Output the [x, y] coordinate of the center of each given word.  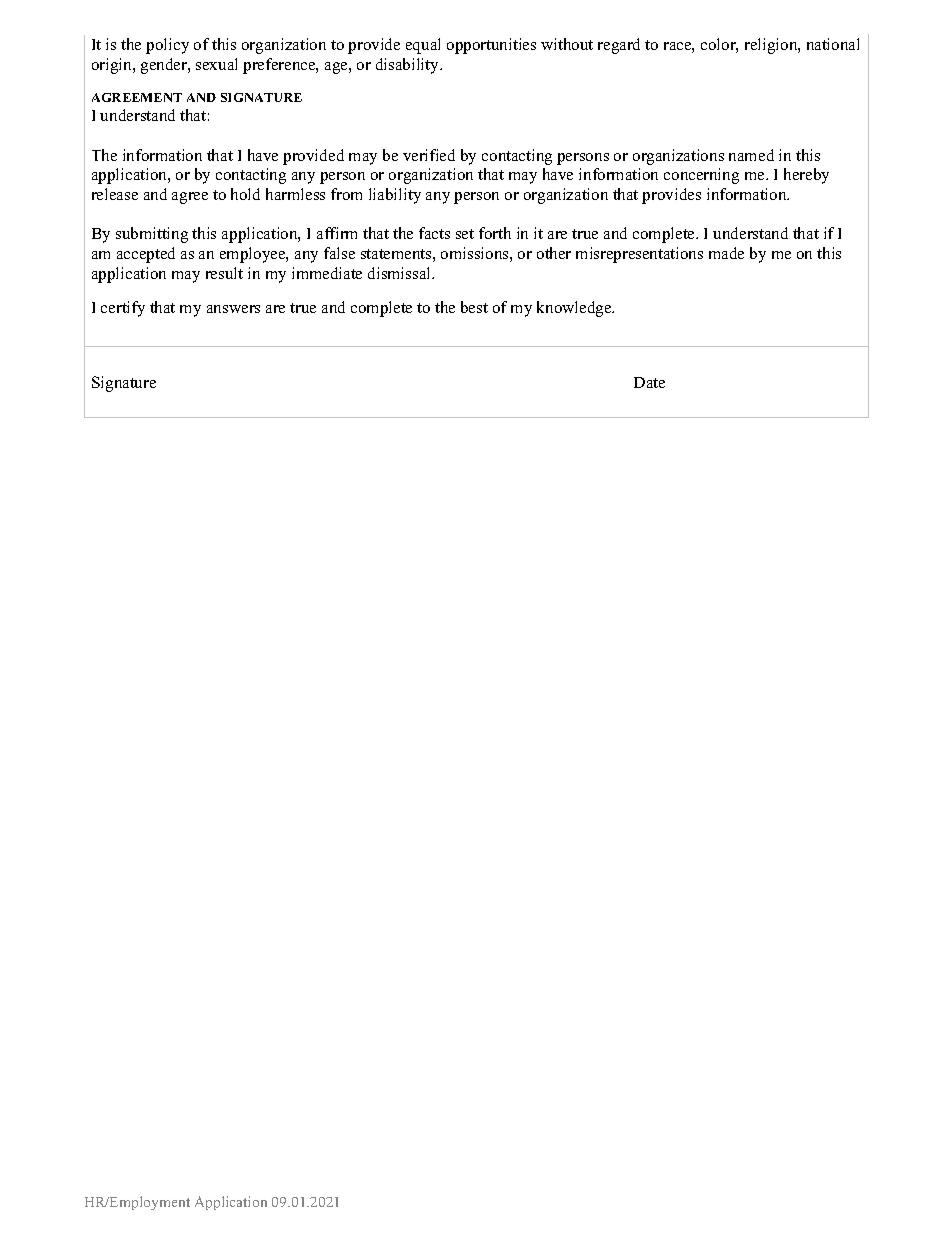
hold [245, 194]
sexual [216, 64]
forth [495, 233]
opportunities [491, 46]
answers [233, 309]
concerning [701, 176]
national [833, 44]
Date [649, 382]
